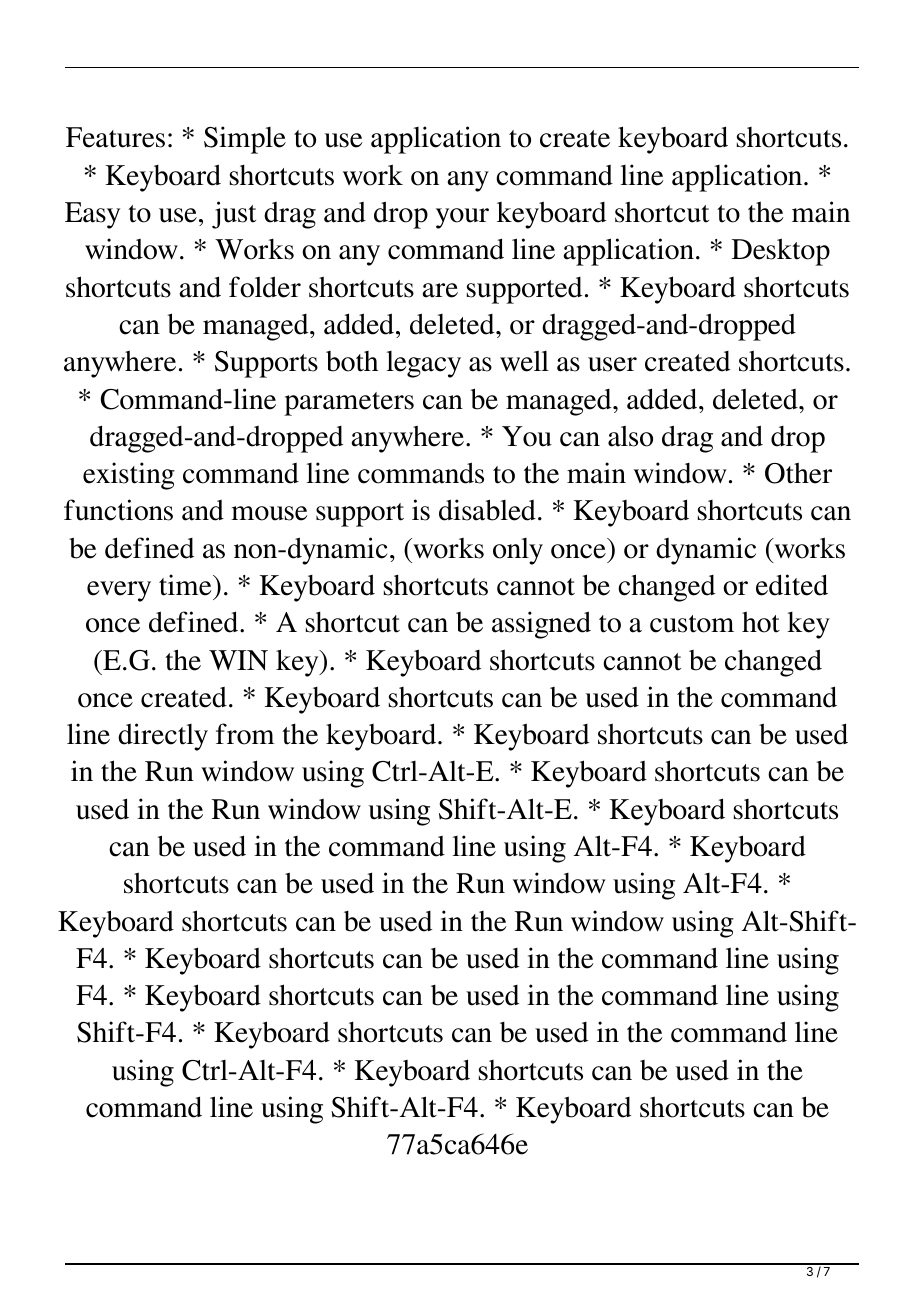  What do you see at coordinates (115, 137) in the document?
I see `Features` at bounding box center [115, 137].
